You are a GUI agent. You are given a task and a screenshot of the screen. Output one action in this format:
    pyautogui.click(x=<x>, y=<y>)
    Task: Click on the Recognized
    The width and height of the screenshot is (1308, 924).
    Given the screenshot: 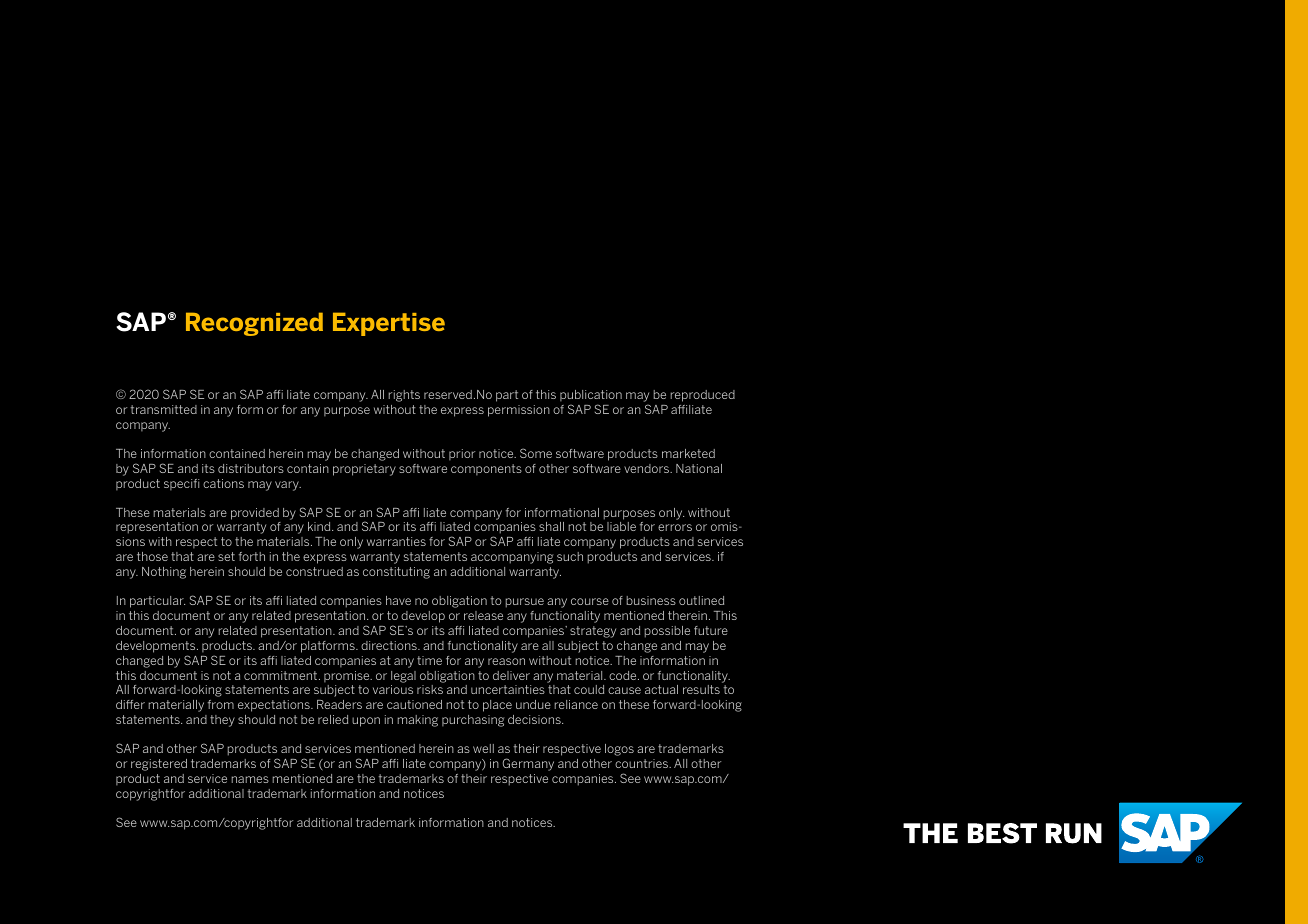 What is the action you would take?
    pyautogui.click(x=254, y=324)
